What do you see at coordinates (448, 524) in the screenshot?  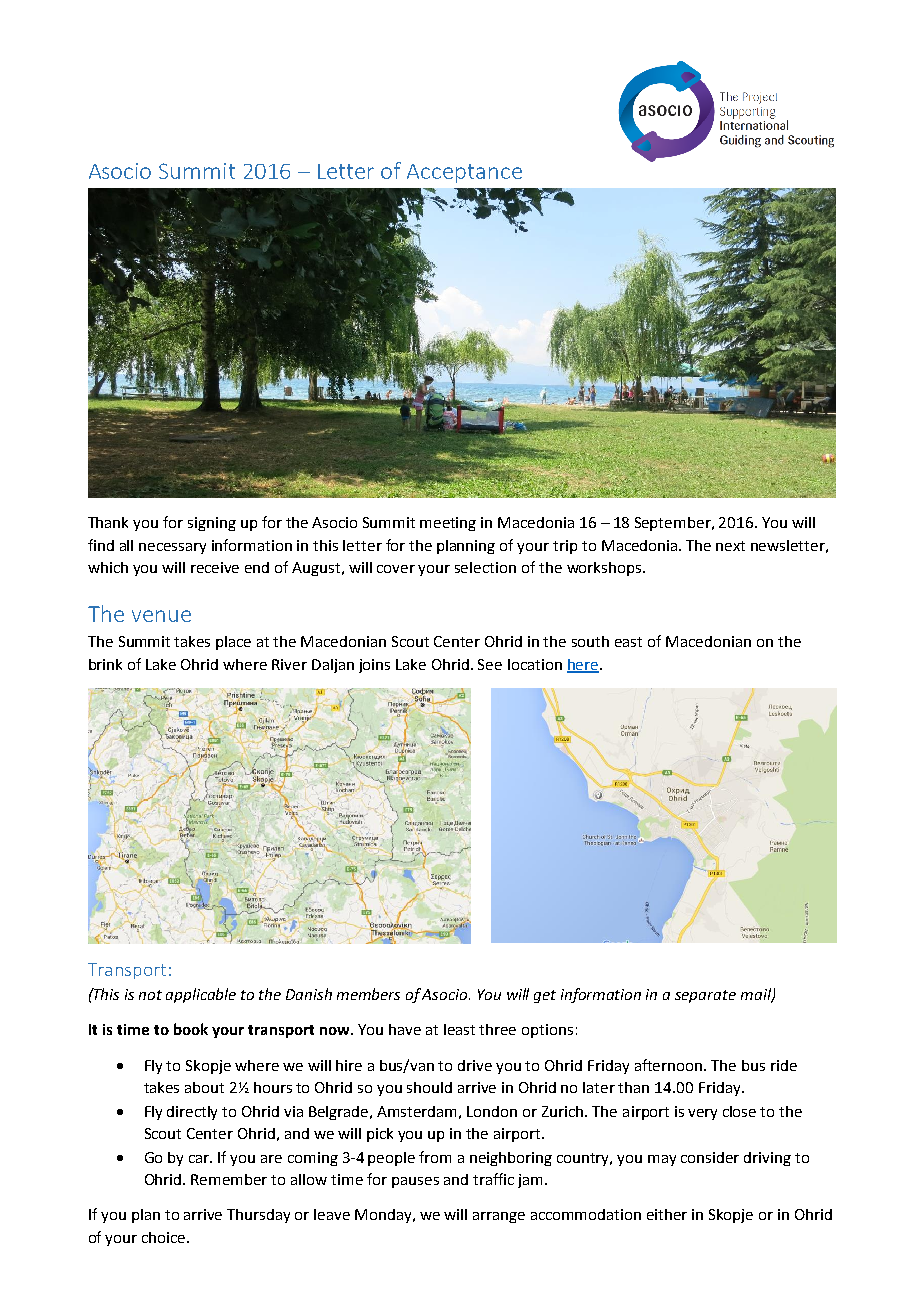 I see `meeting` at bounding box center [448, 524].
